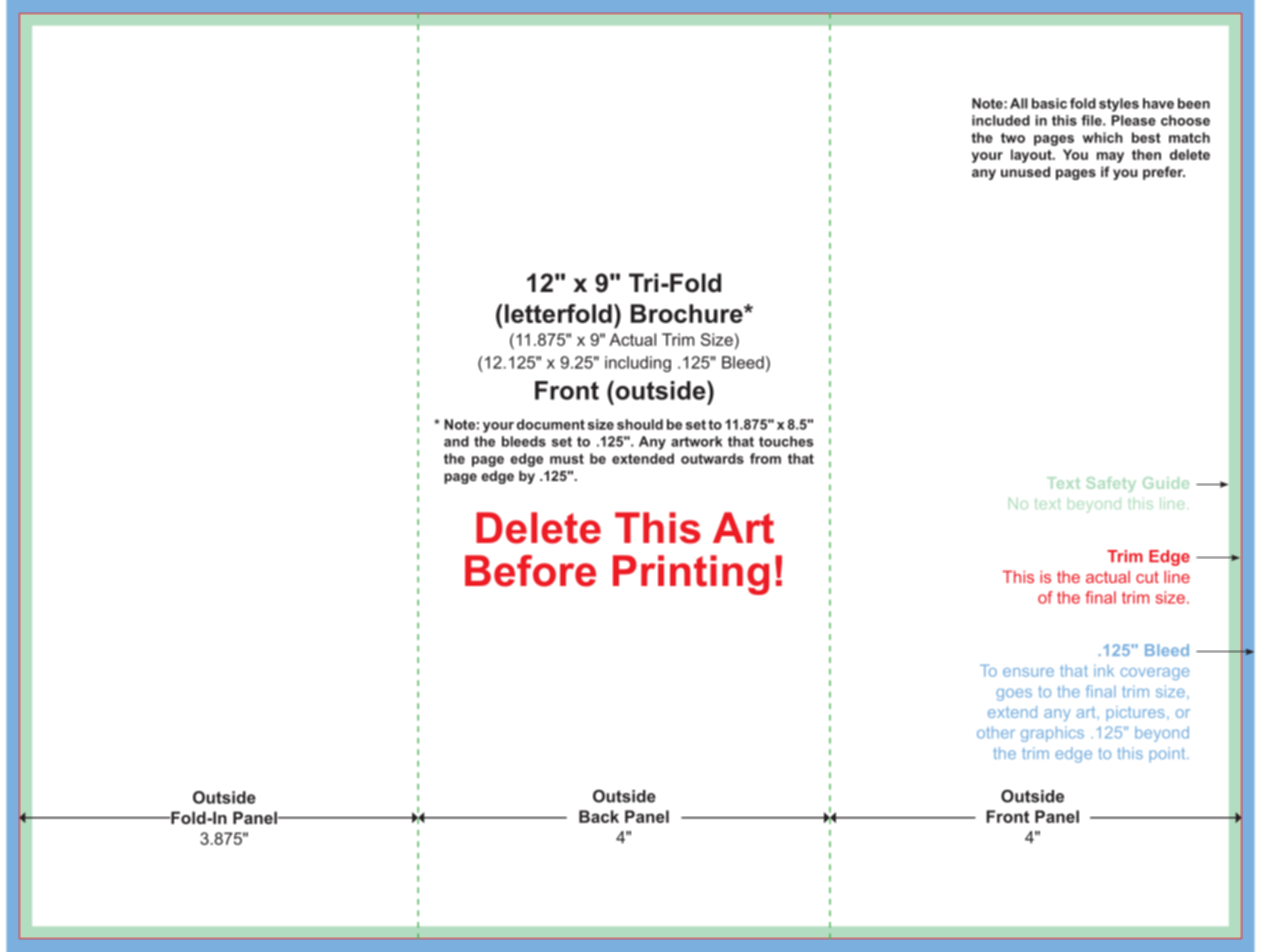 The image size is (1261, 952). I want to click on other, so click(996, 732).
